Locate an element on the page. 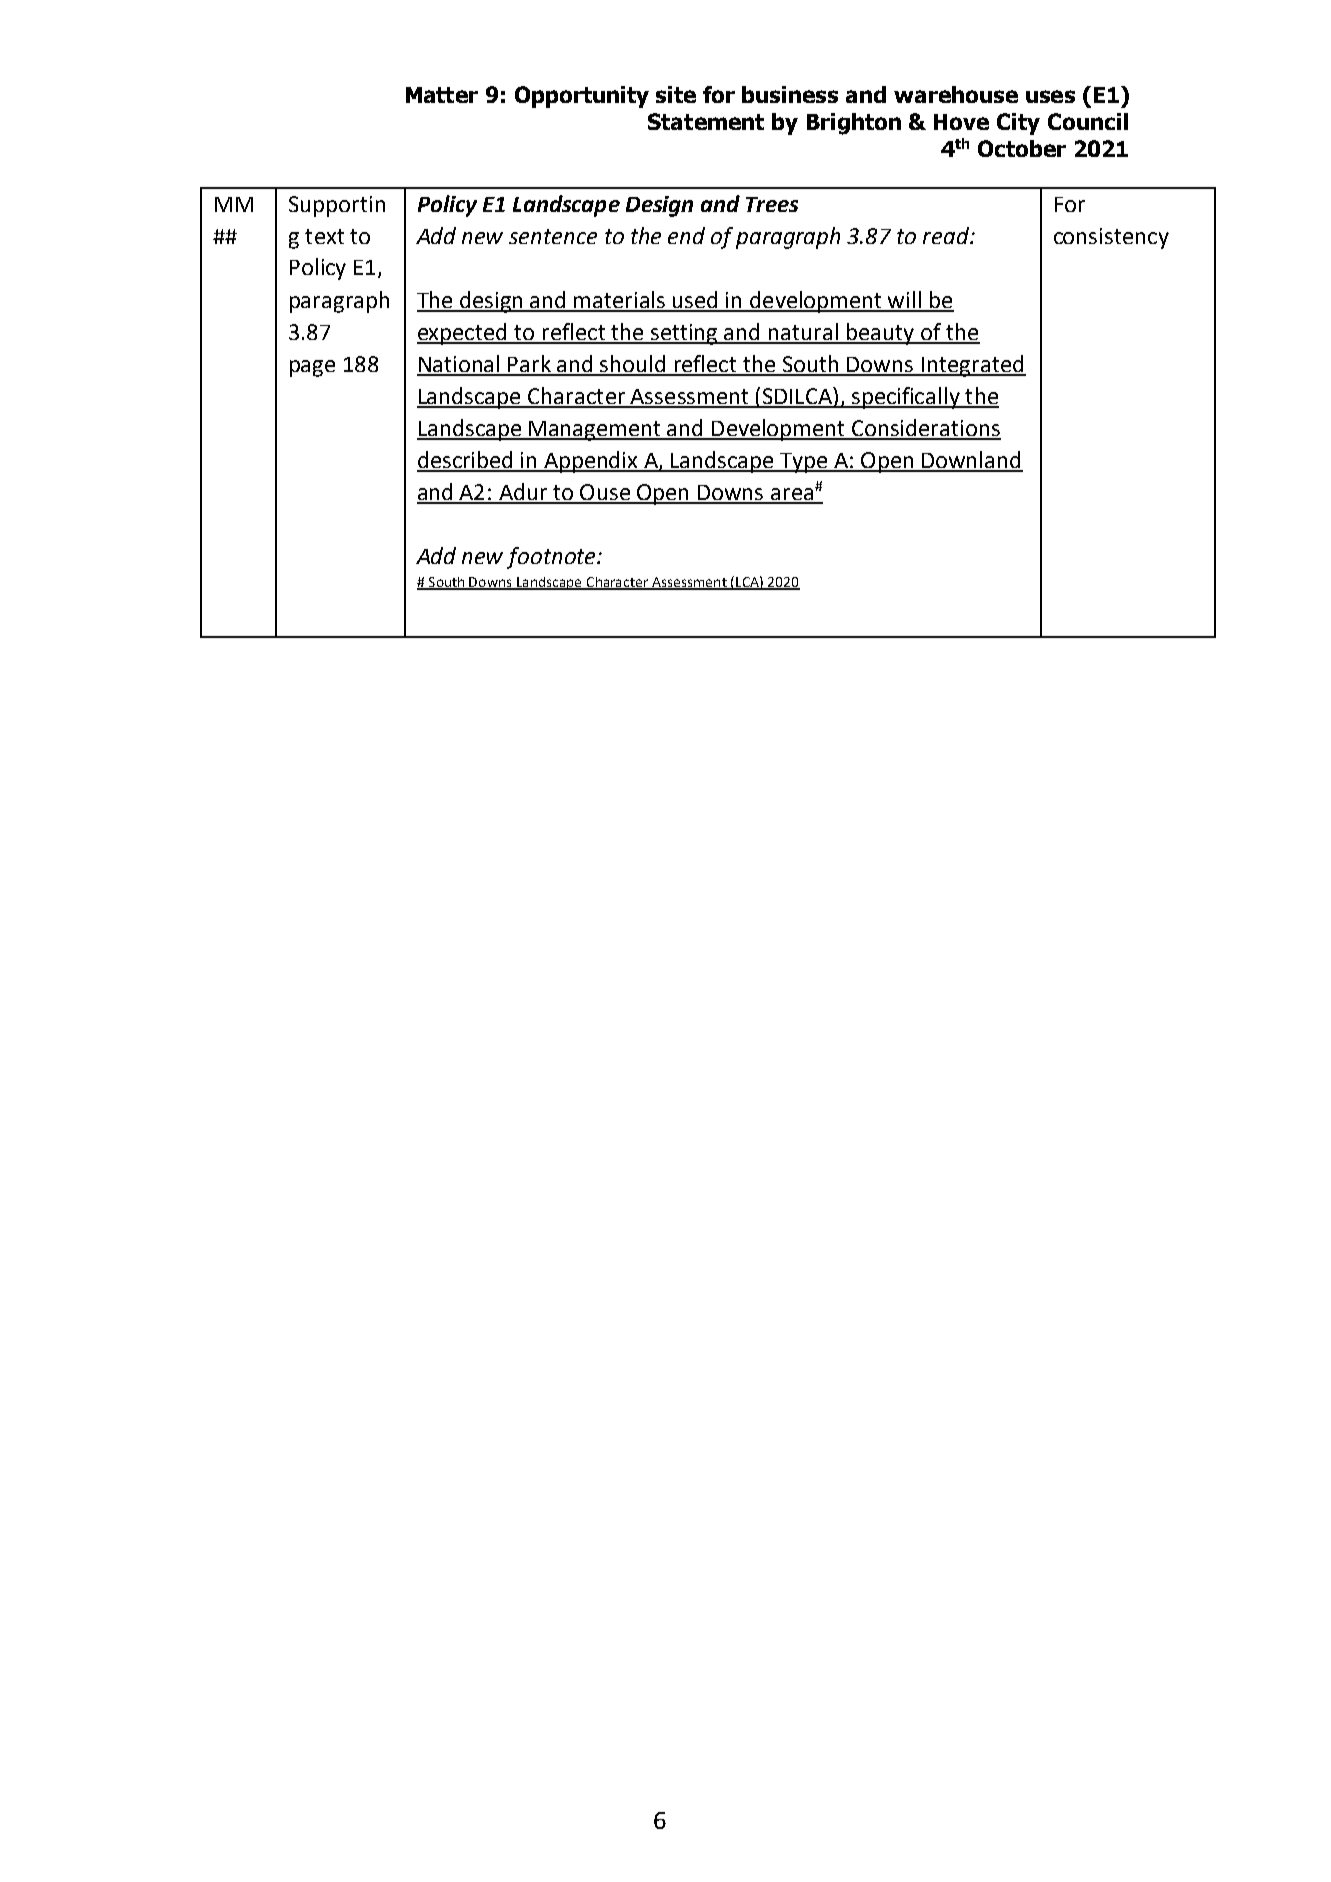 This document has width=1331, height=1882. setting is located at coordinates (685, 334).
